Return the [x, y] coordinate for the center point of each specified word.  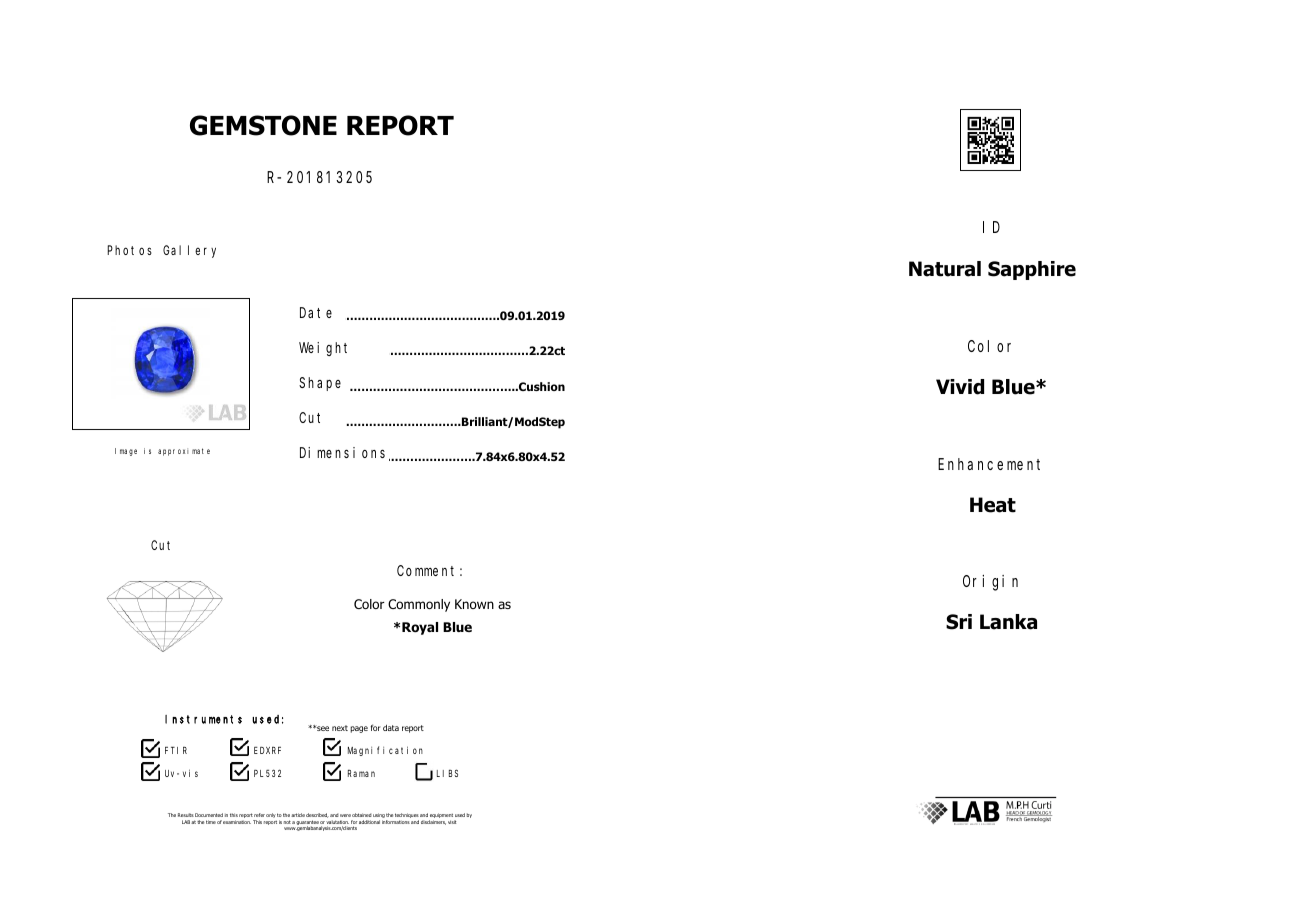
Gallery [189, 251]
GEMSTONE [263, 125]
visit [452, 822]
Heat [993, 505]
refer [259, 815]
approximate [184, 452]
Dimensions [342, 452]
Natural [945, 269]
